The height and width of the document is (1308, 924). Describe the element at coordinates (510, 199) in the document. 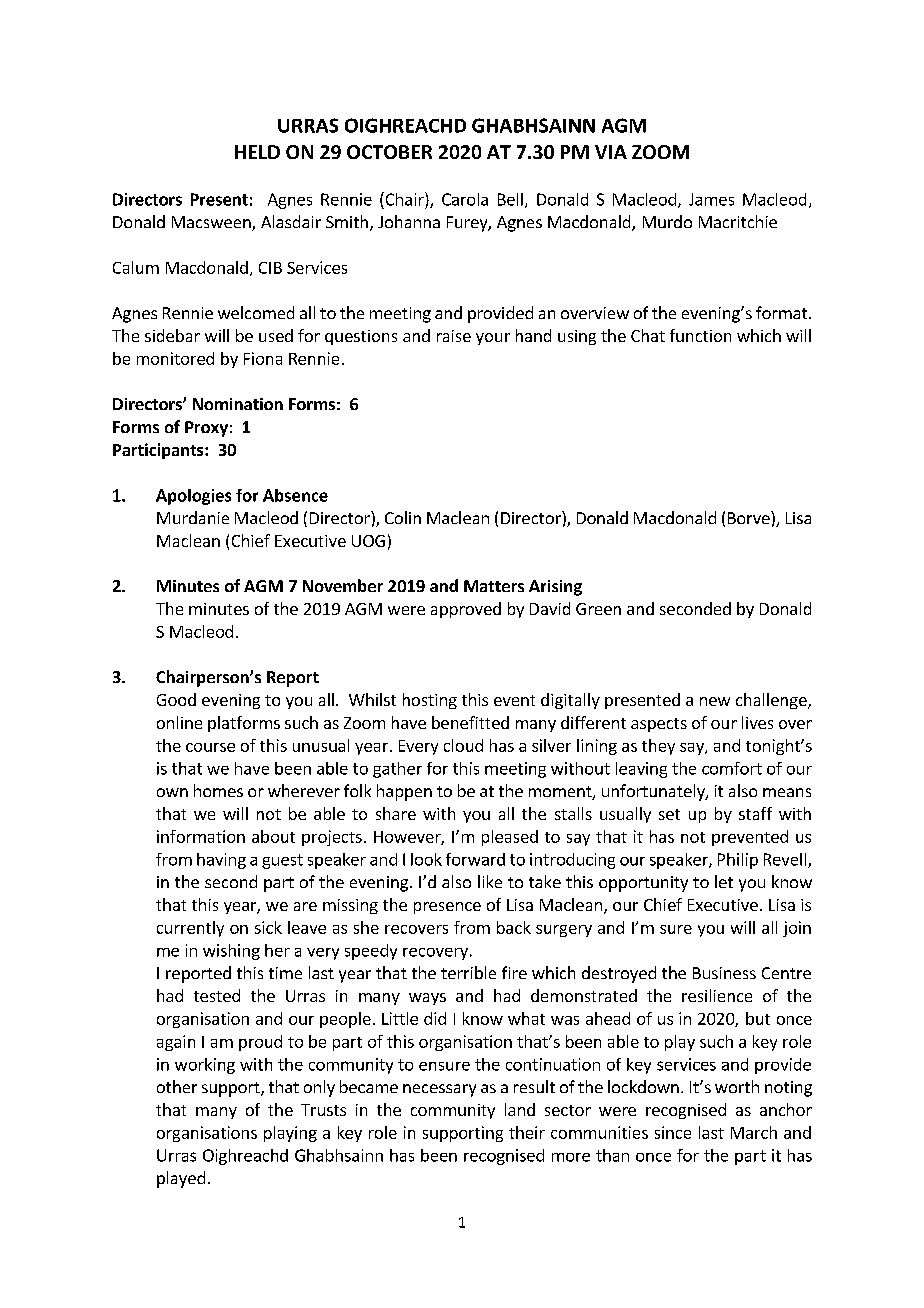

I see `Bell` at that location.
